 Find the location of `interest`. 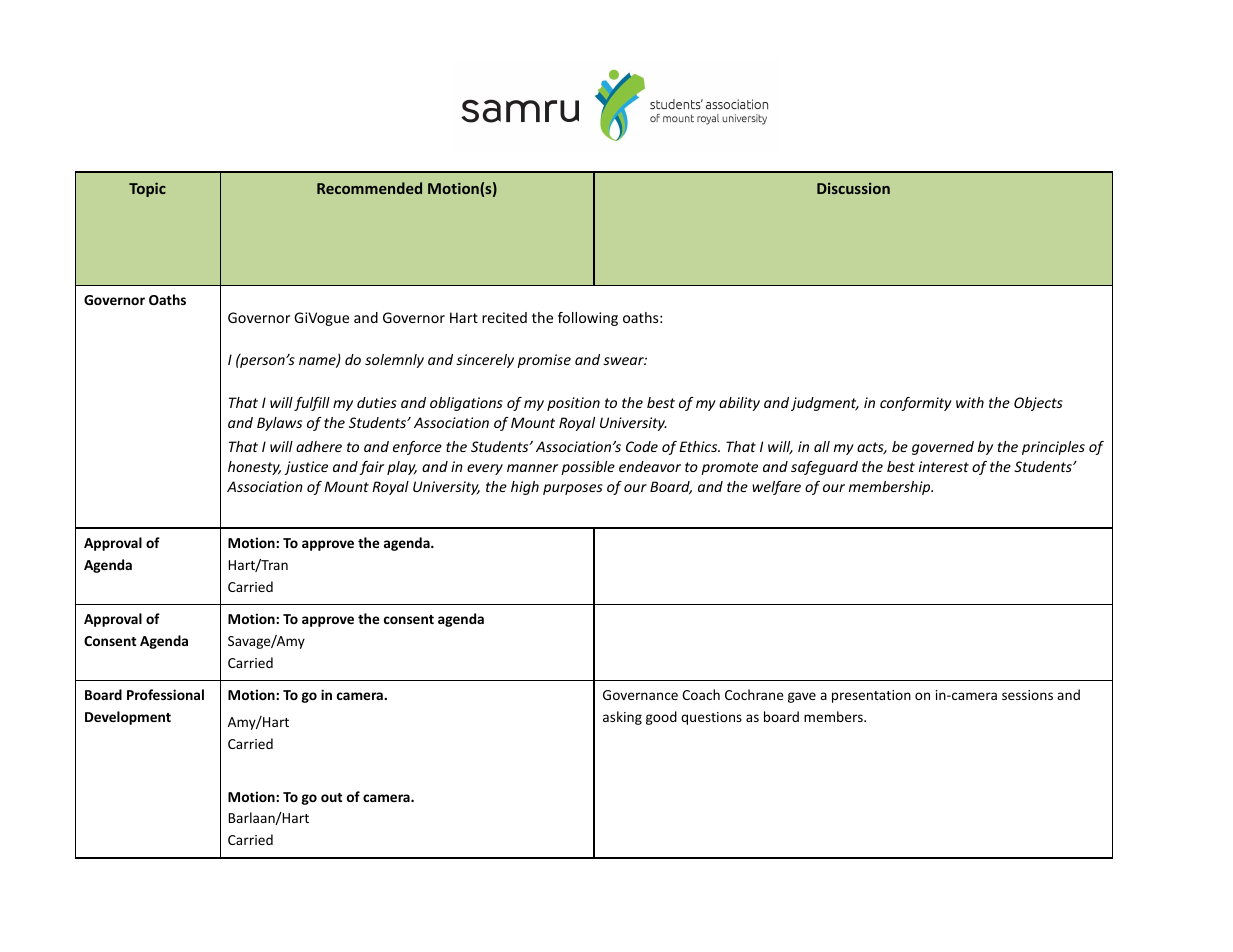

interest is located at coordinates (944, 466).
